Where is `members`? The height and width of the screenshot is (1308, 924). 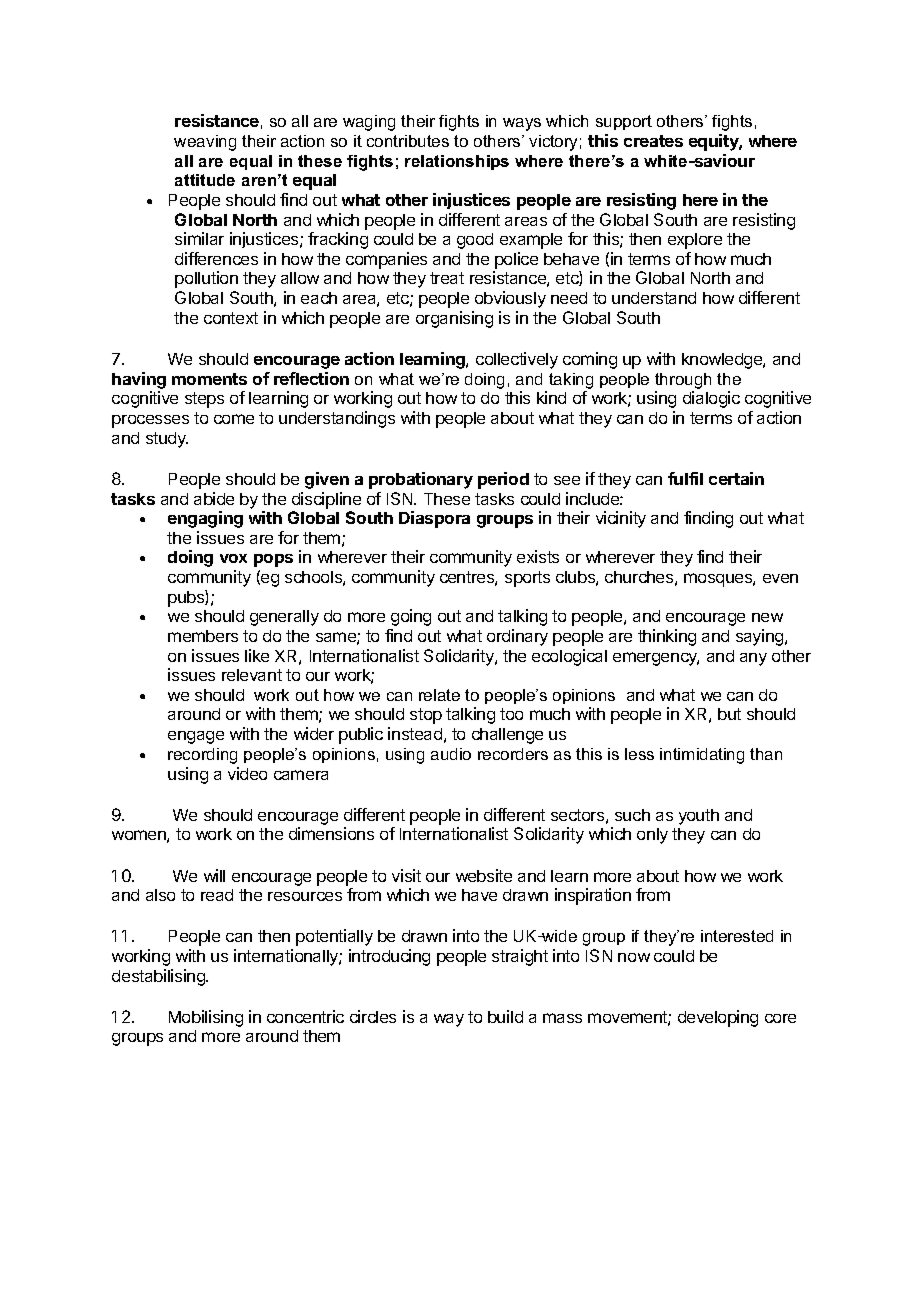
members is located at coordinates (203, 636).
